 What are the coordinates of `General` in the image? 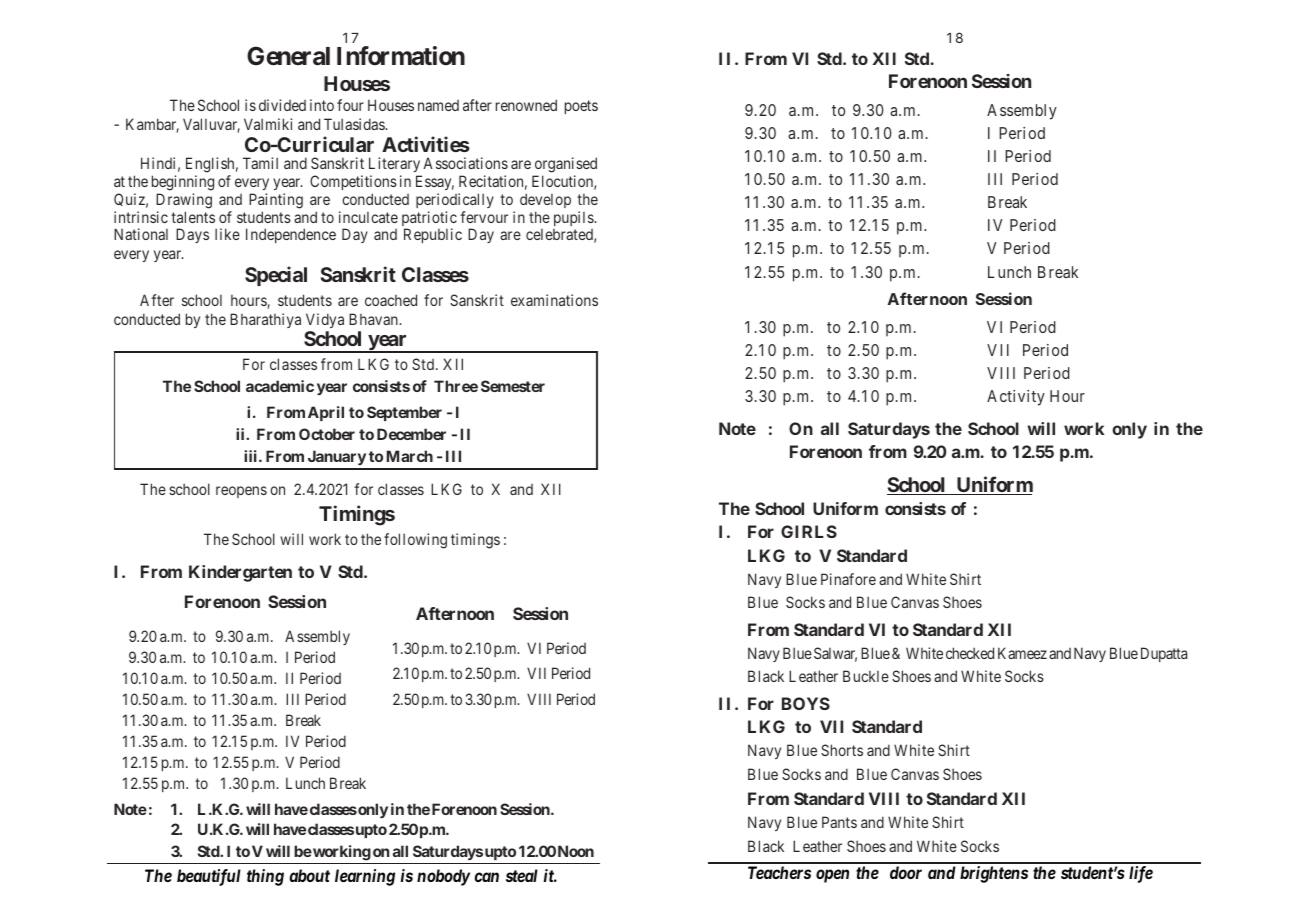 It's located at (288, 56).
